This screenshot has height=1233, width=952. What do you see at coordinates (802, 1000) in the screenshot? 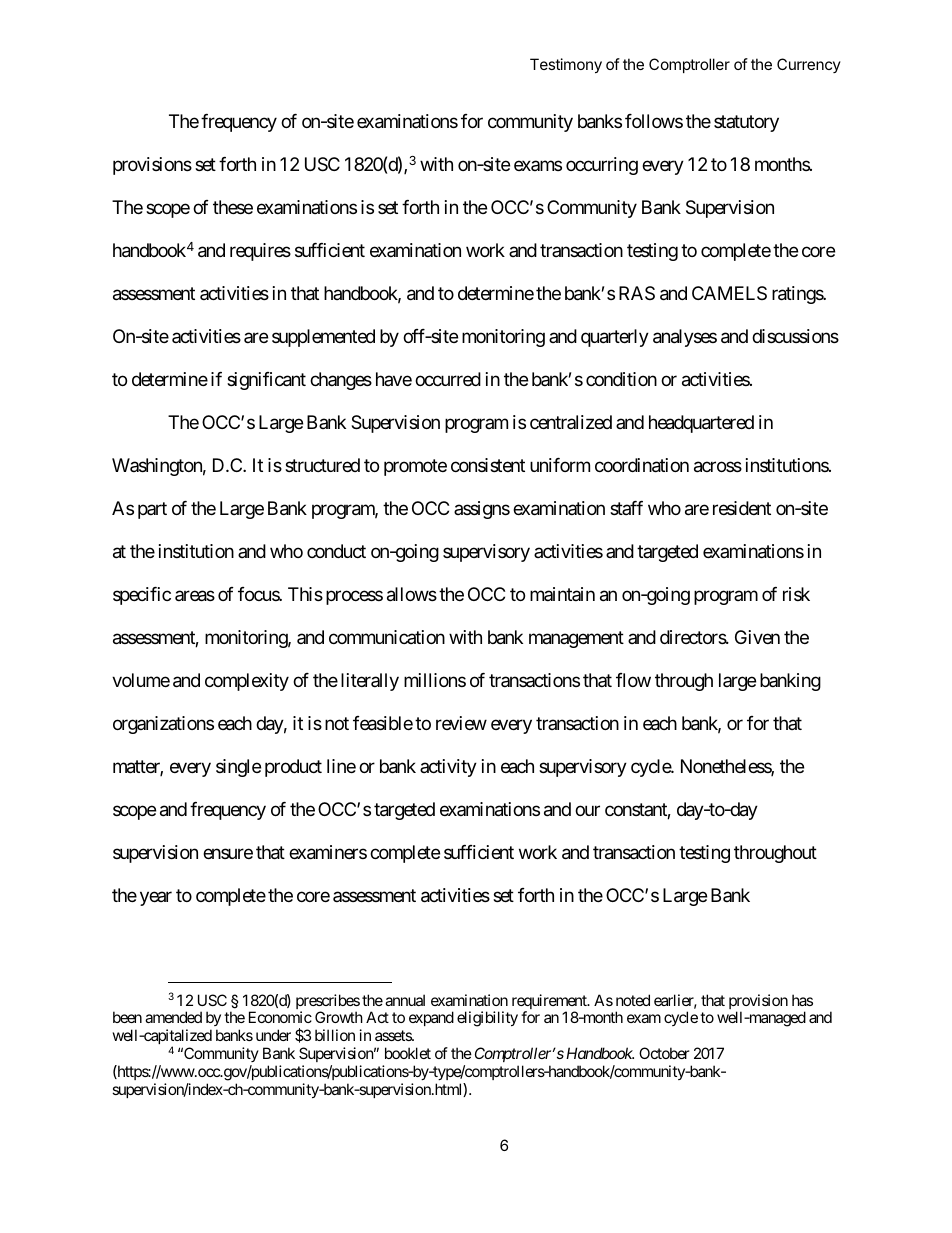
I see `has` at bounding box center [802, 1000].
